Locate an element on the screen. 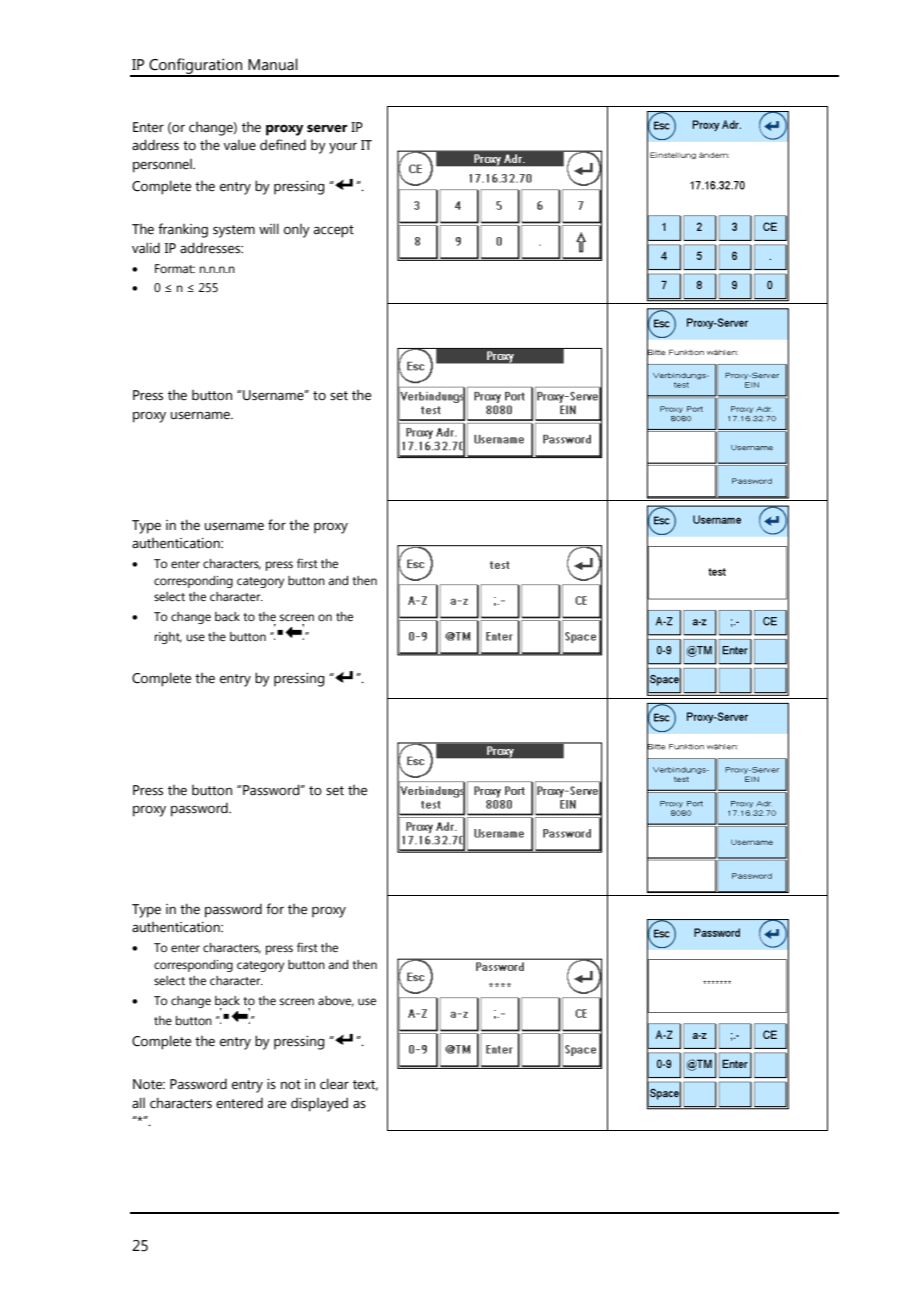 The width and height of the screenshot is (924, 1308). are is located at coordinates (277, 1105).
